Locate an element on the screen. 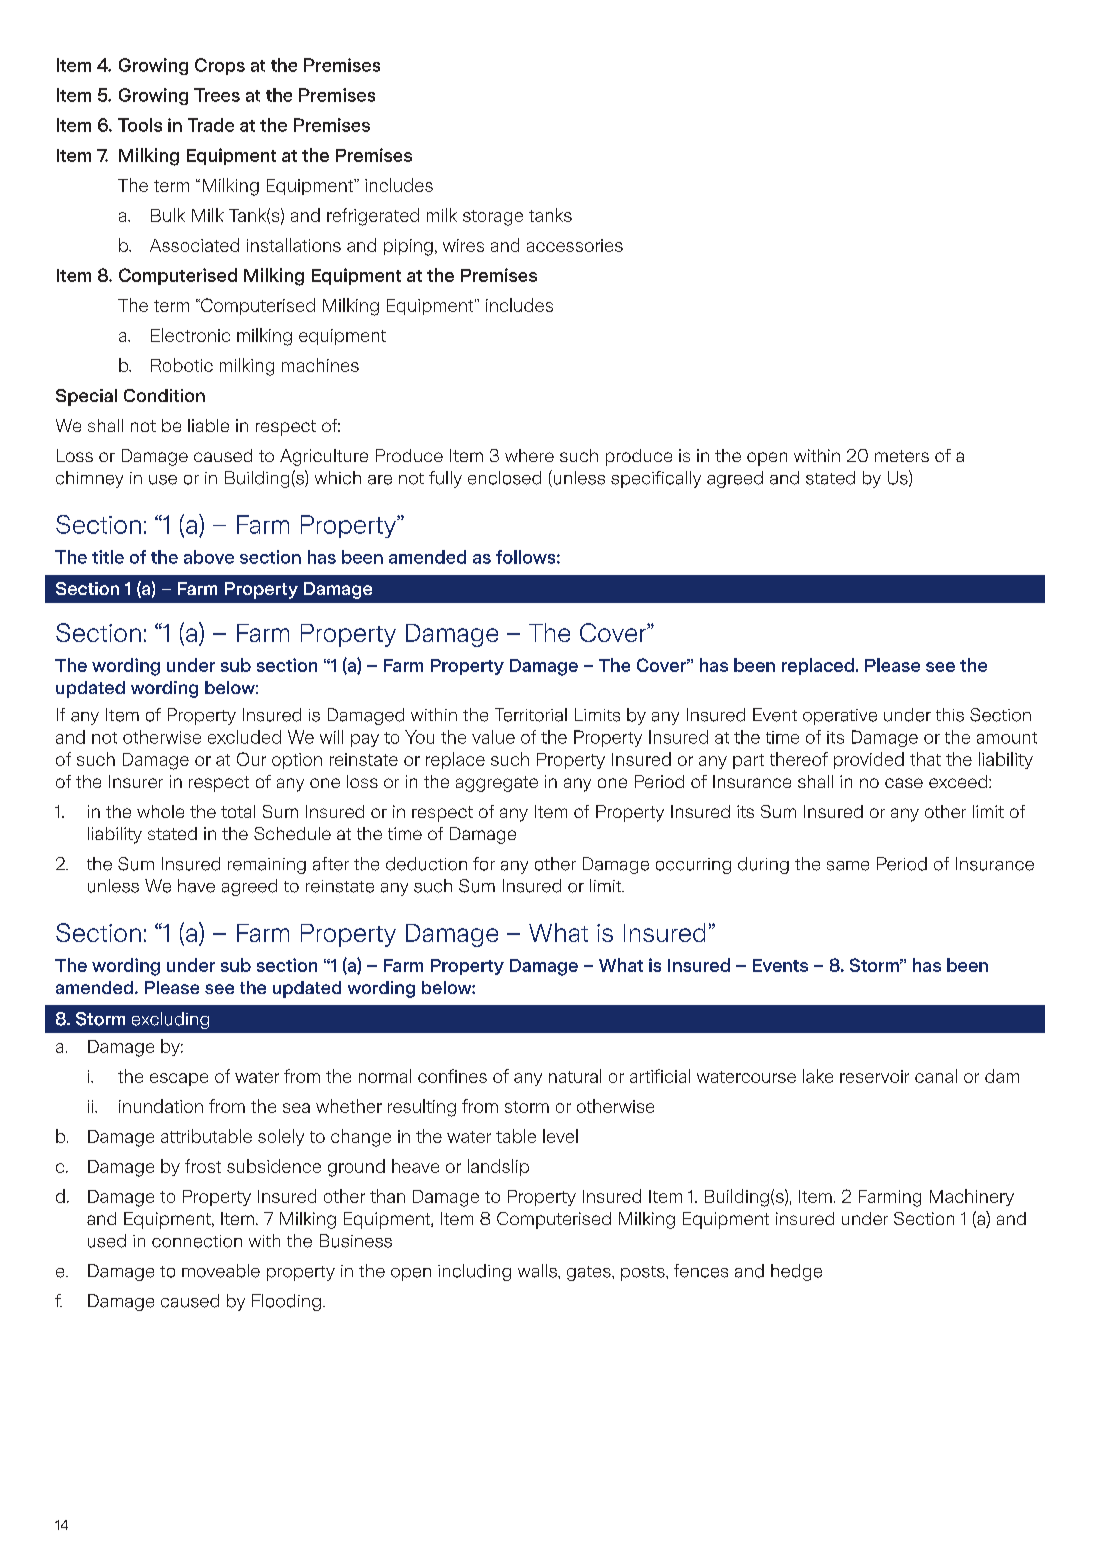 The image size is (1100, 1556). excluded is located at coordinates (244, 737).
